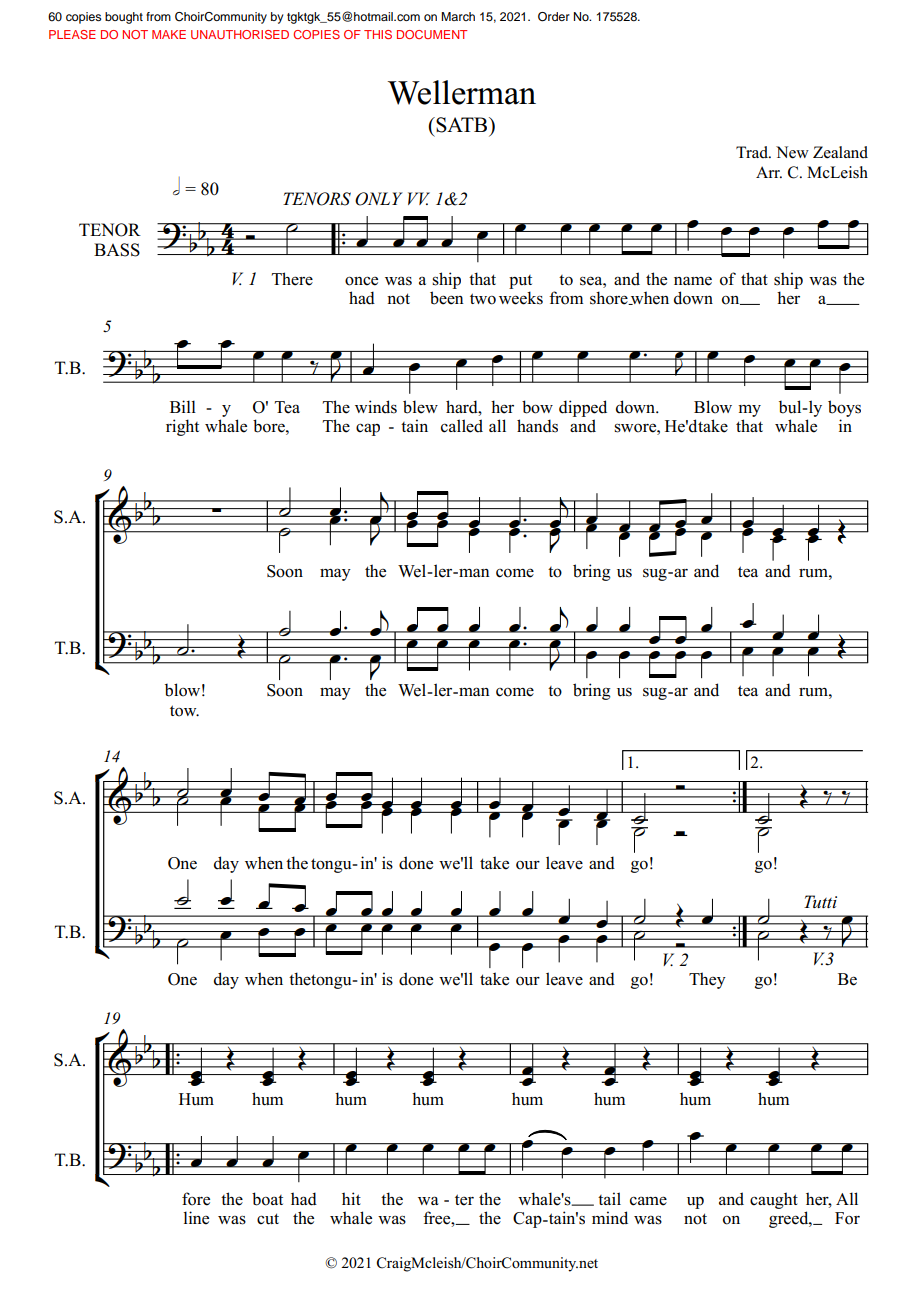 Image resolution: width=924 pixels, height=1308 pixels. I want to click on right, so click(182, 427).
